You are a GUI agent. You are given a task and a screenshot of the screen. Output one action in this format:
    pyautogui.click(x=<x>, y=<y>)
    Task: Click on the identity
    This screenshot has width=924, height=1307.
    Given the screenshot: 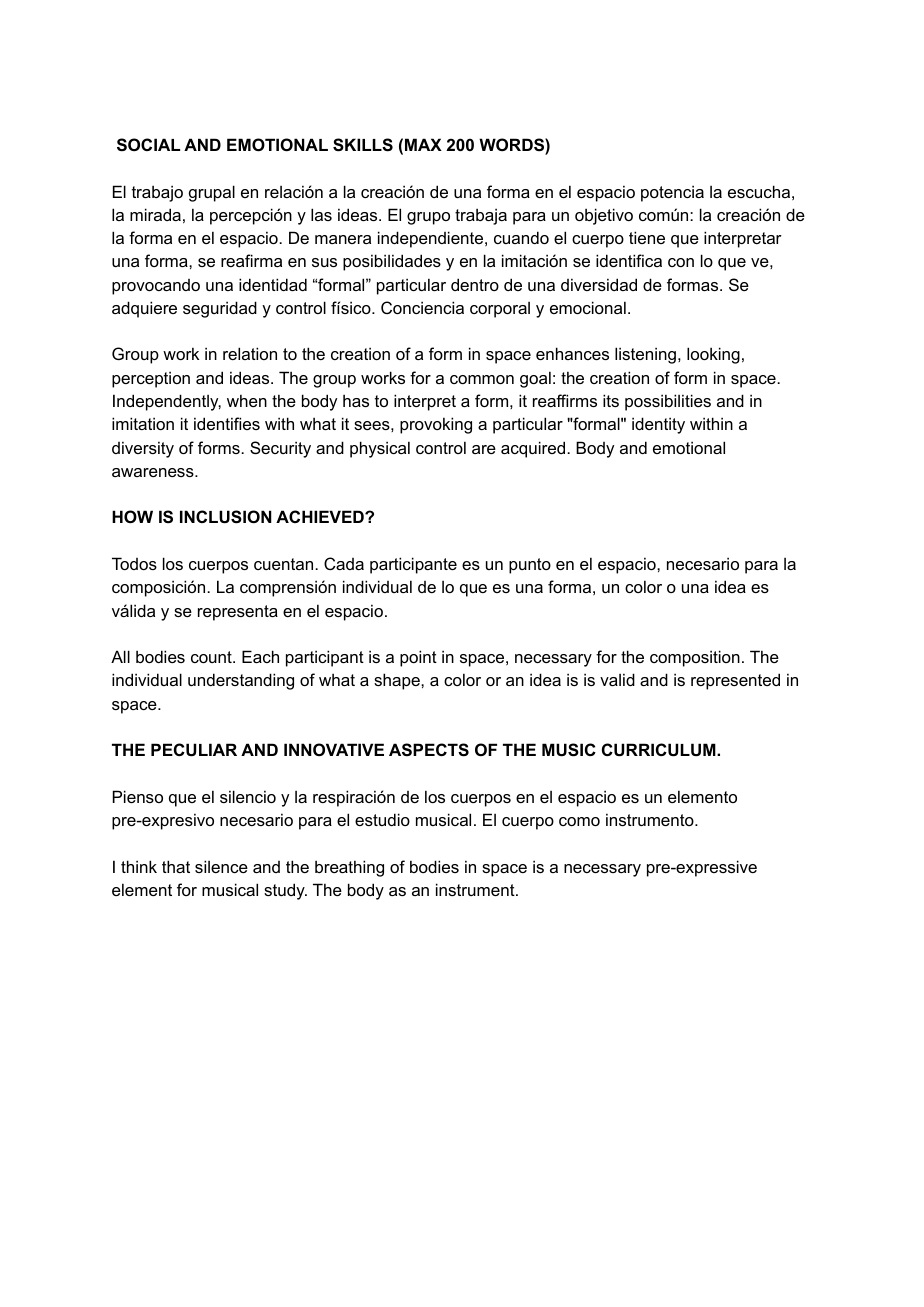 What is the action you would take?
    pyautogui.click(x=658, y=425)
